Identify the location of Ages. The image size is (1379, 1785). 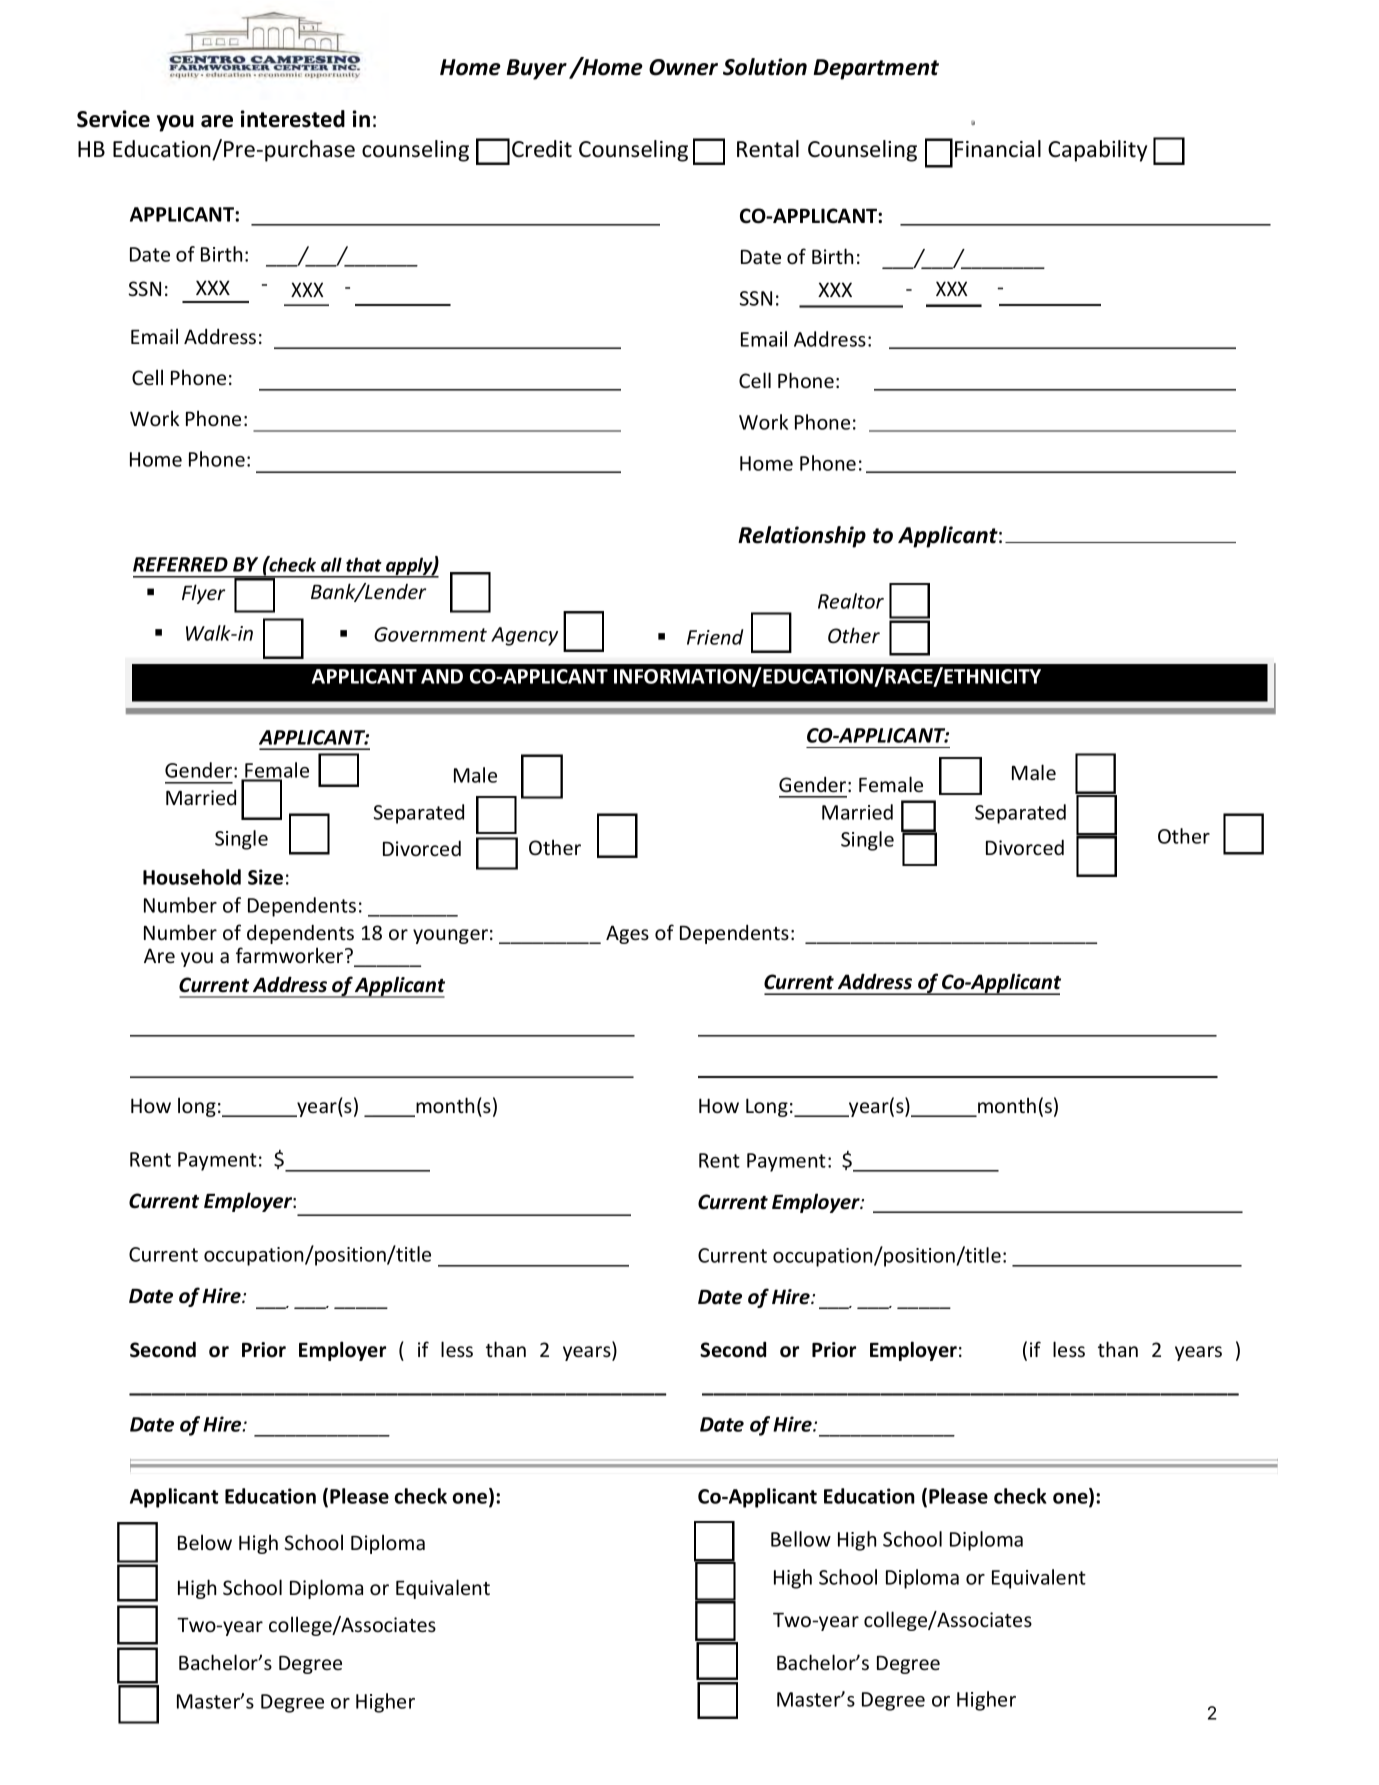
(627, 934).
